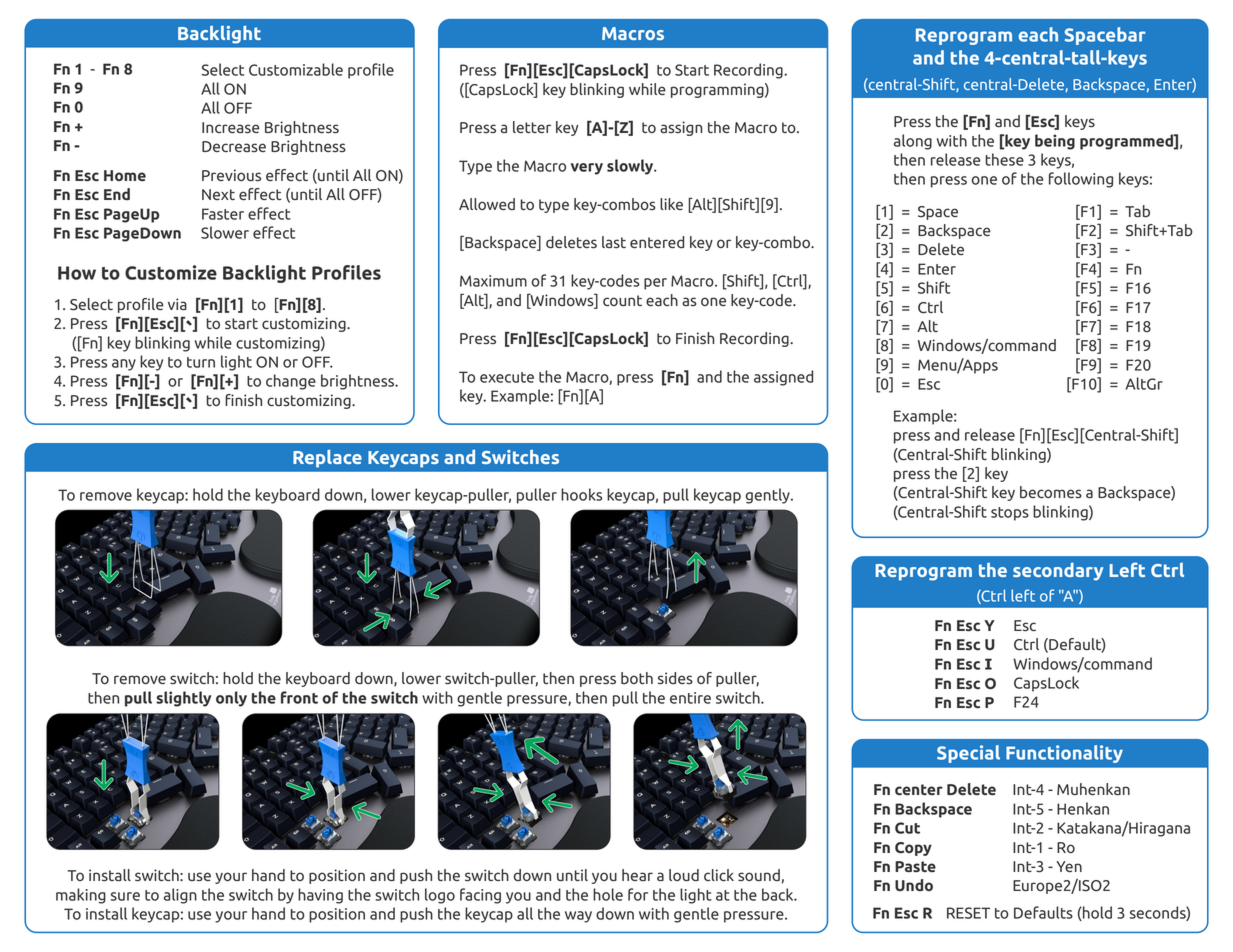  Describe the element at coordinates (180, 896) in the screenshot. I see `align` at that location.
